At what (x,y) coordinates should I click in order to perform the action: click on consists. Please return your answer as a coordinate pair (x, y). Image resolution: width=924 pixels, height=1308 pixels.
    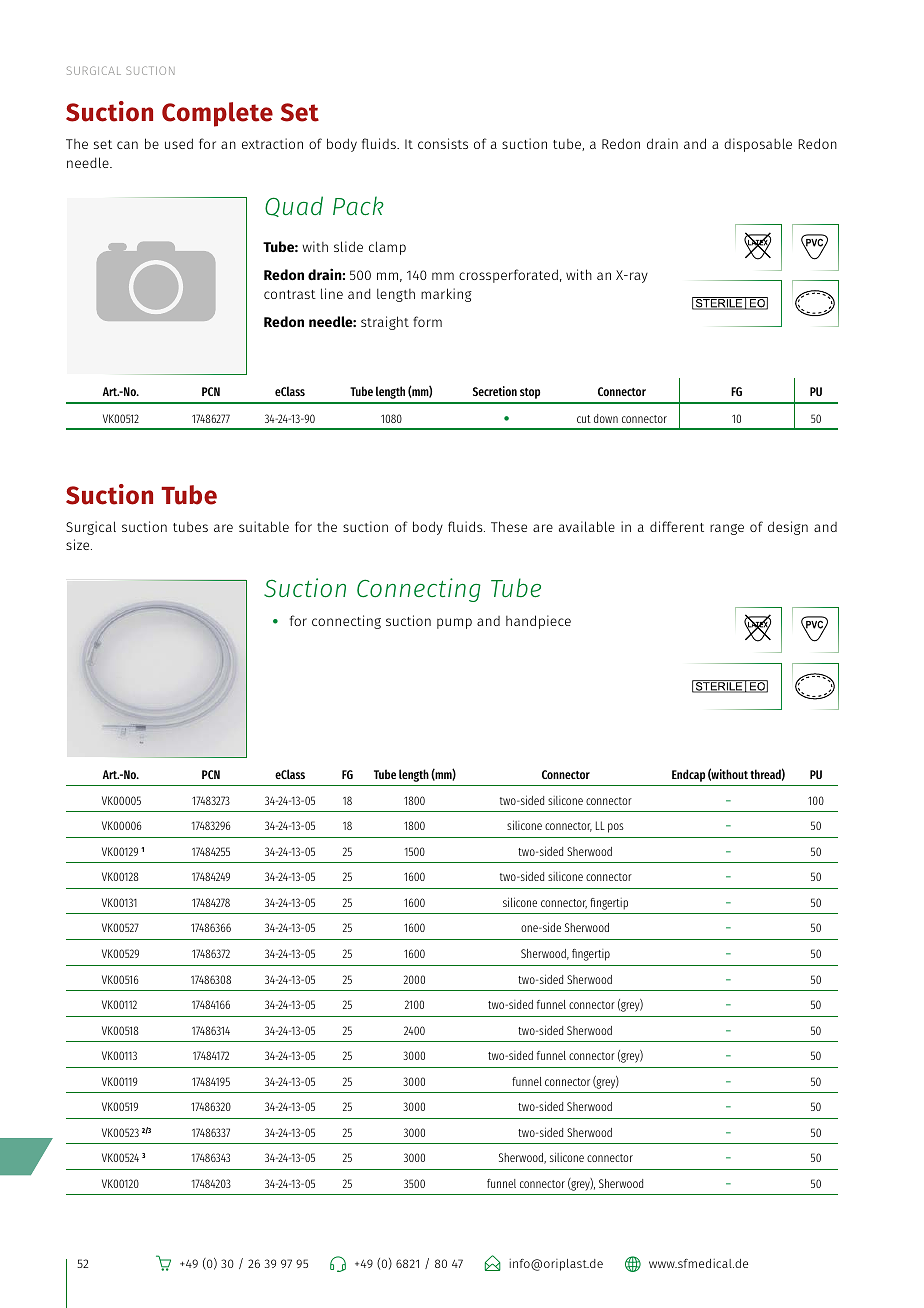
    Looking at the image, I should click on (443, 143).
